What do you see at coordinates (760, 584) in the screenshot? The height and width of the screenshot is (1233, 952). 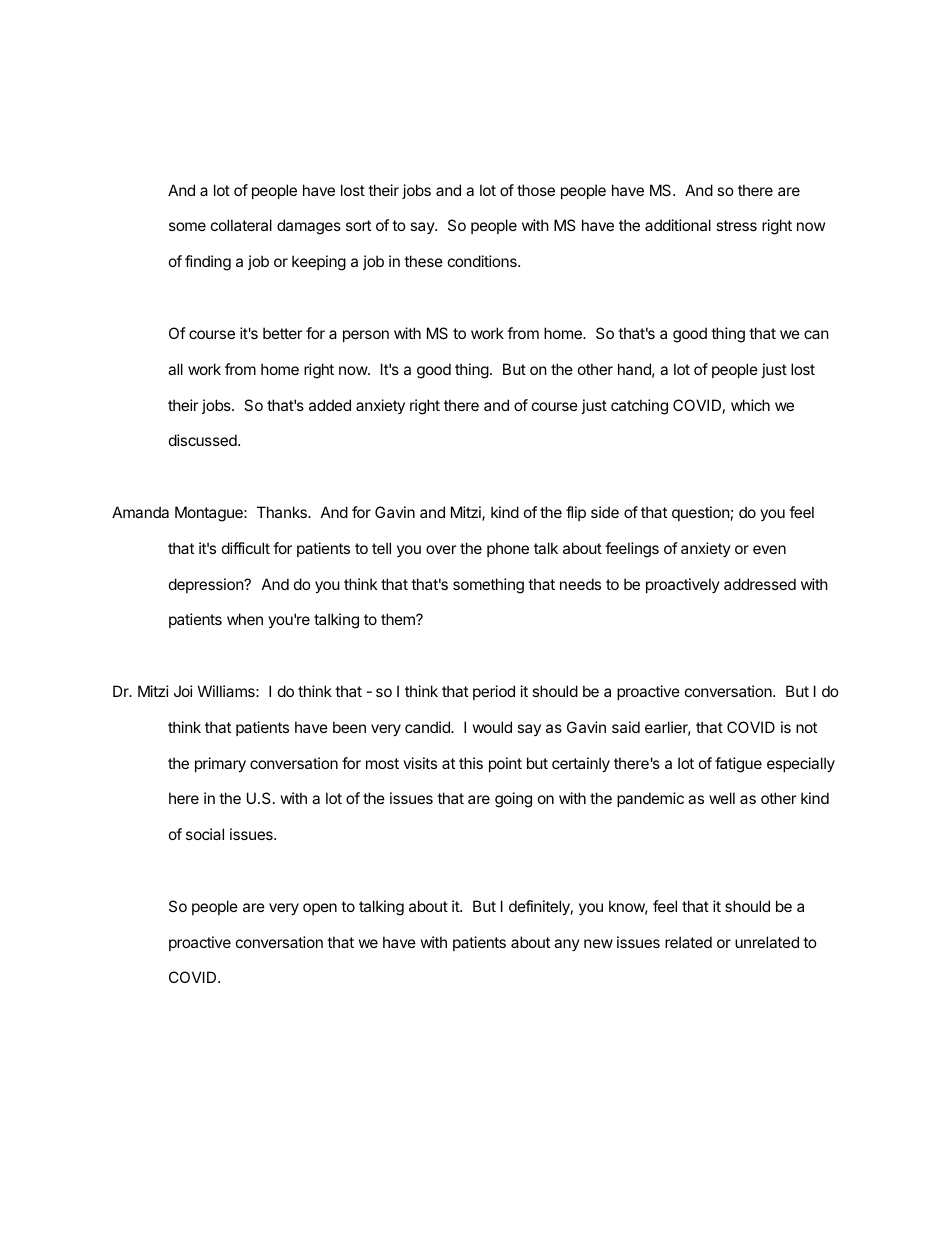 I see `addressed` at bounding box center [760, 584].
